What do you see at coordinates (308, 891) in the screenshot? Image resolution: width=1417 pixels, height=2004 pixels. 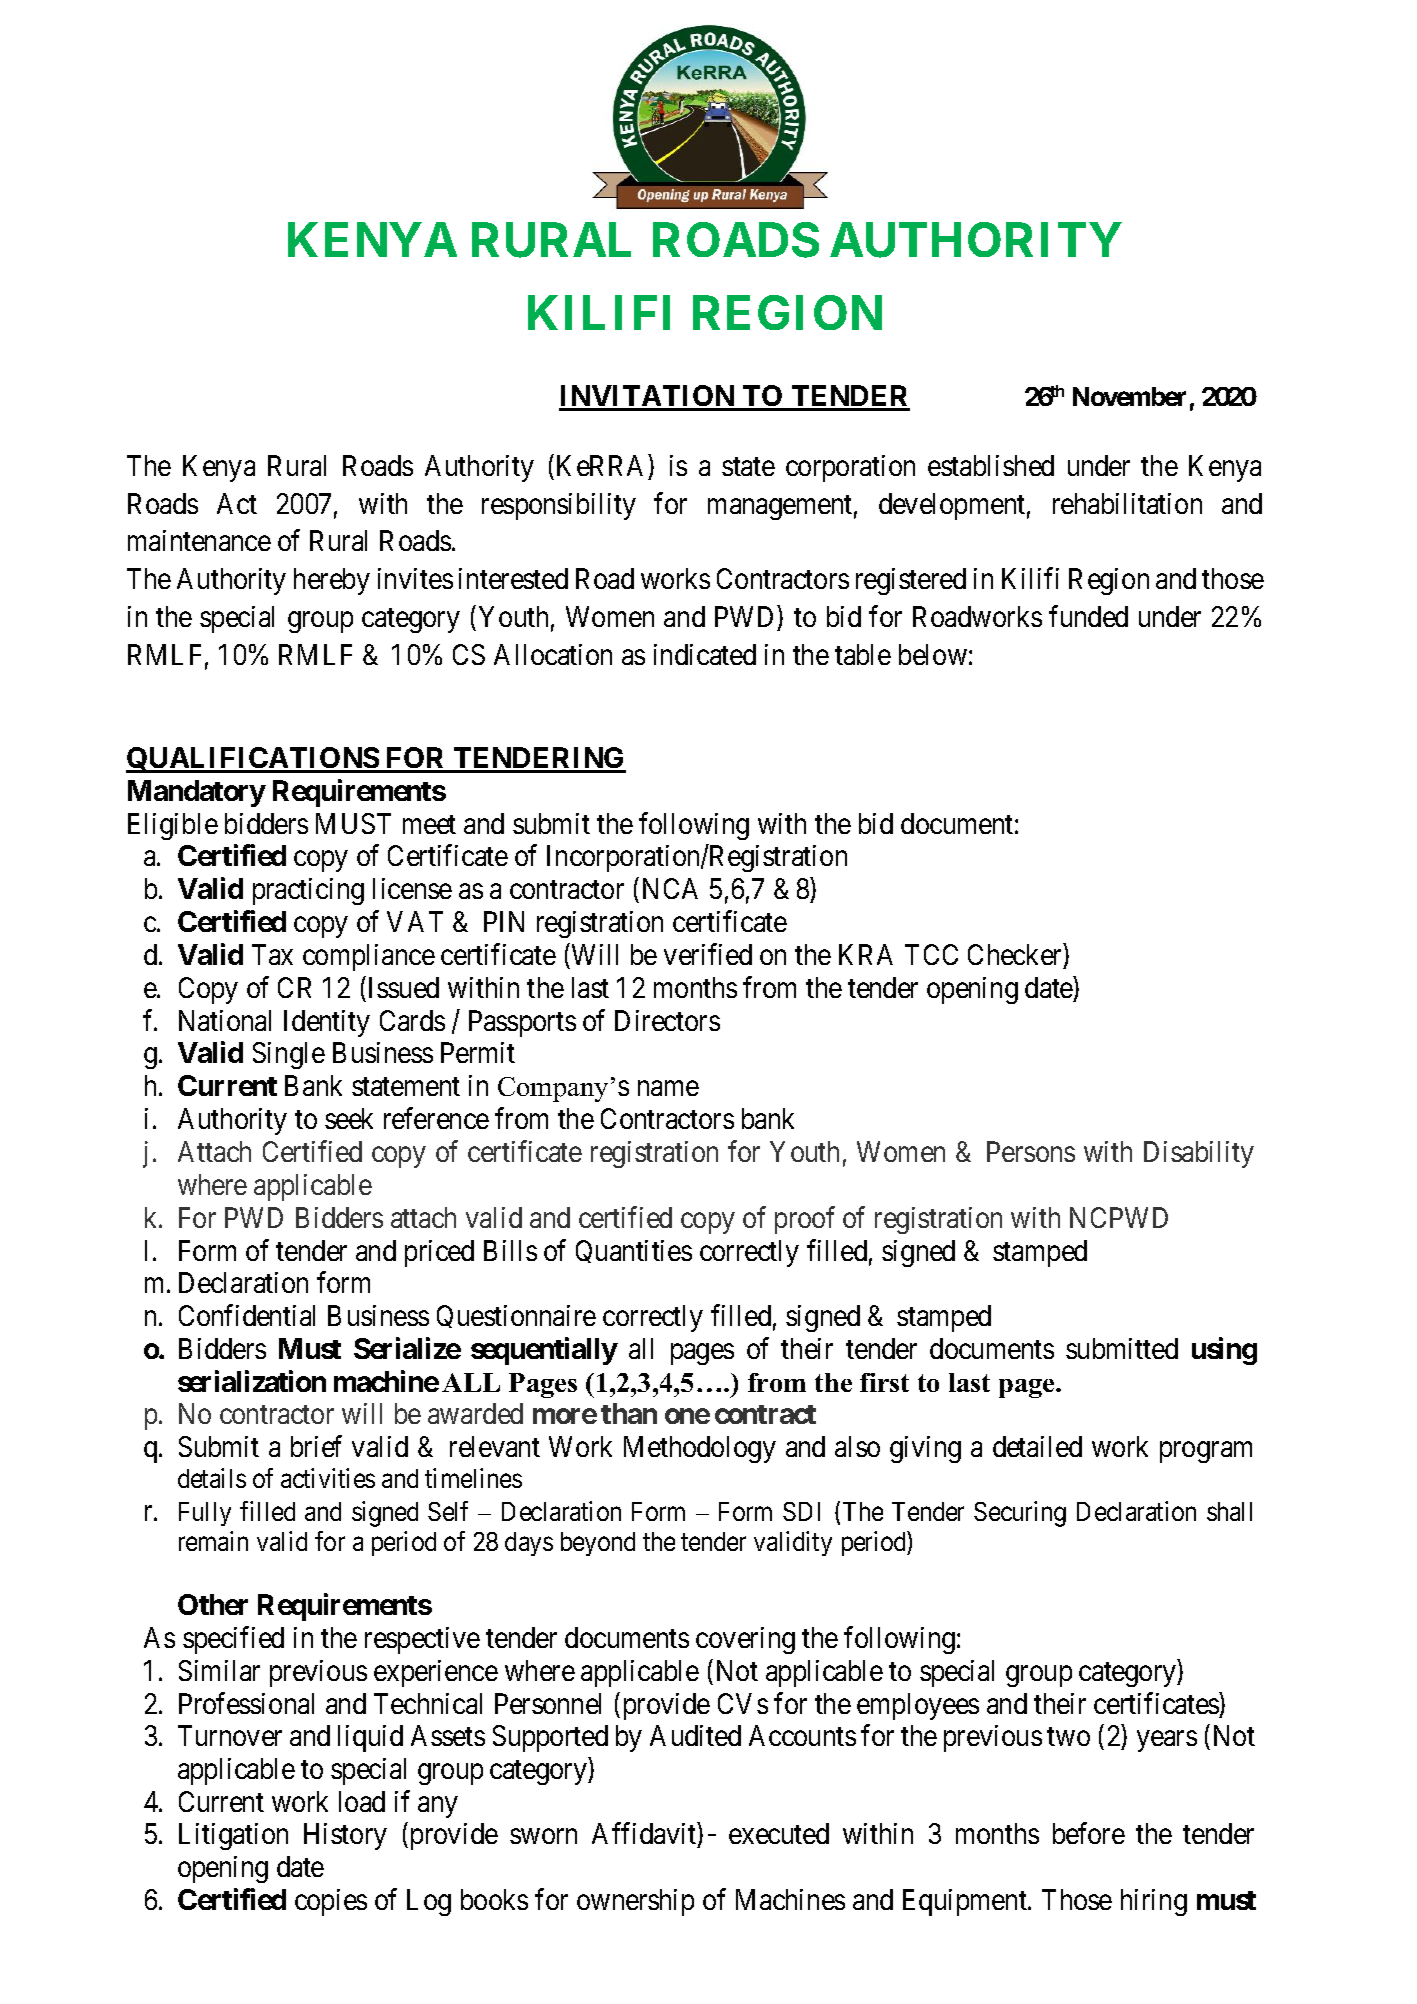 I see `practicing` at bounding box center [308, 891].
